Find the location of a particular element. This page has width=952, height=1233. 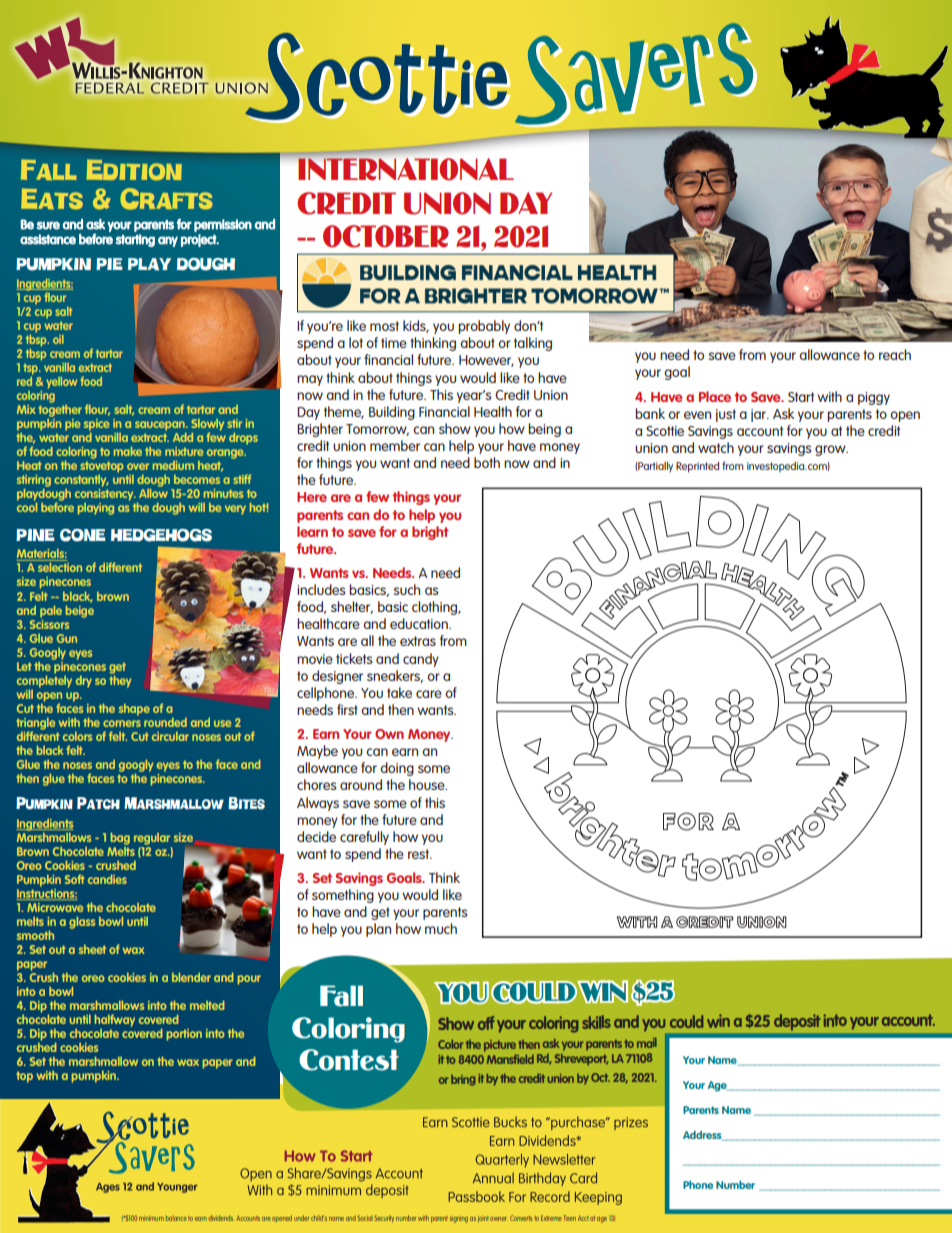

INTERNATIONAL is located at coordinates (405, 168).
